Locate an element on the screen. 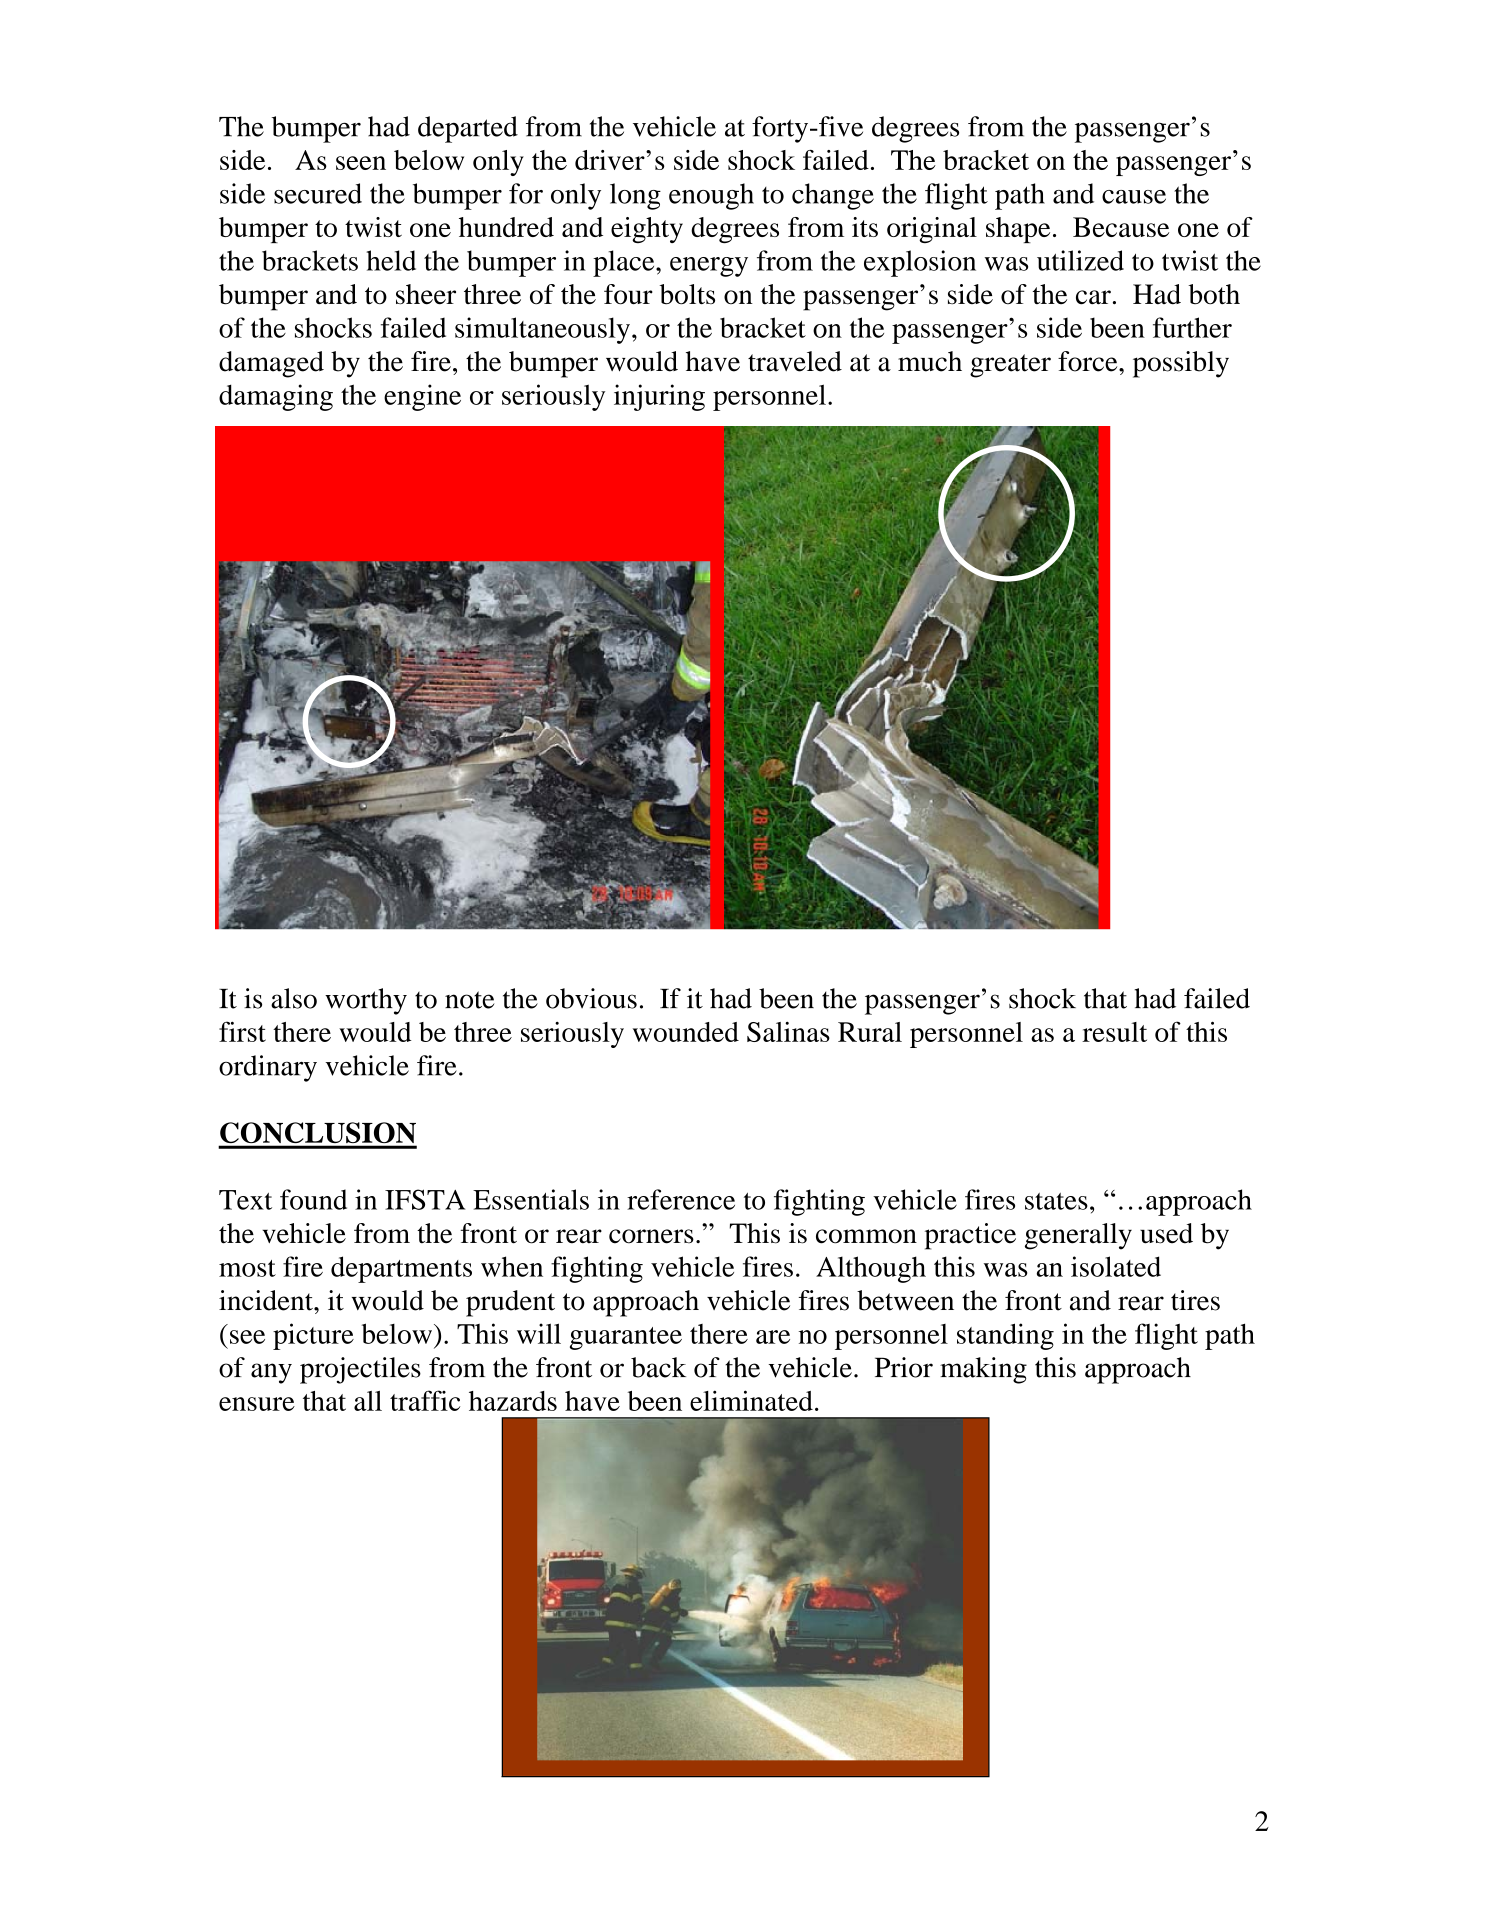 The height and width of the screenshot is (1925, 1488). shape is located at coordinates (1018, 230).
